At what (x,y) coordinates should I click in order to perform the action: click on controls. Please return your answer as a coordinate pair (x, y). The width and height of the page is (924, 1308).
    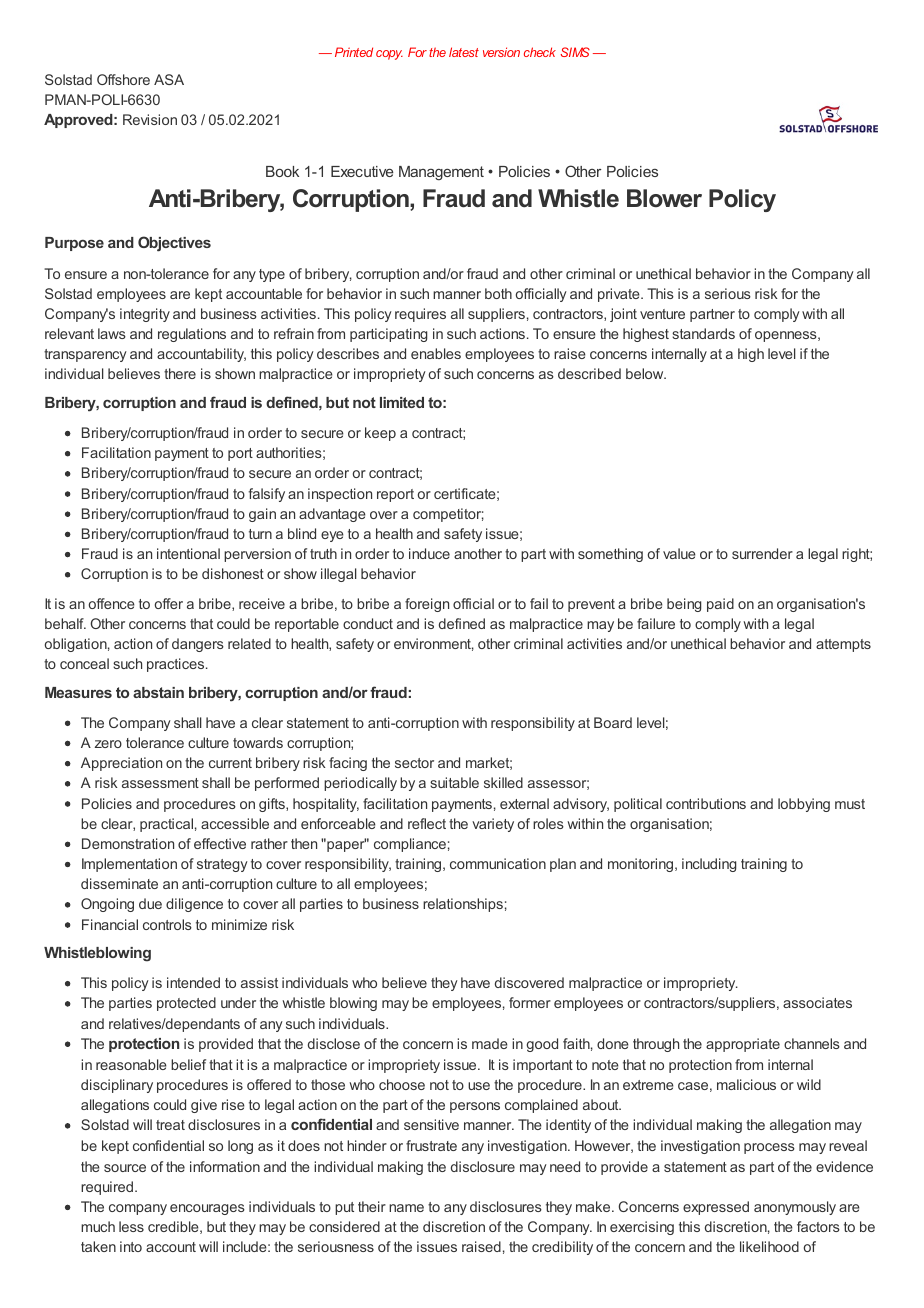
    Looking at the image, I should click on (167, 924).
